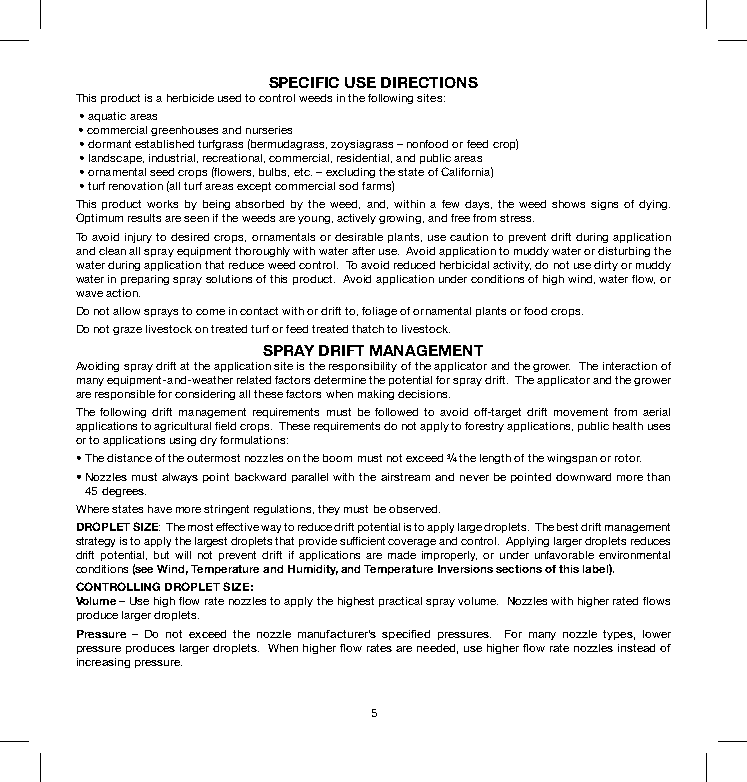 The image size is (747, 782). What do you see at coordinates (636, 648) in the document?
I see `instead` at bounding box center [636, 648].
